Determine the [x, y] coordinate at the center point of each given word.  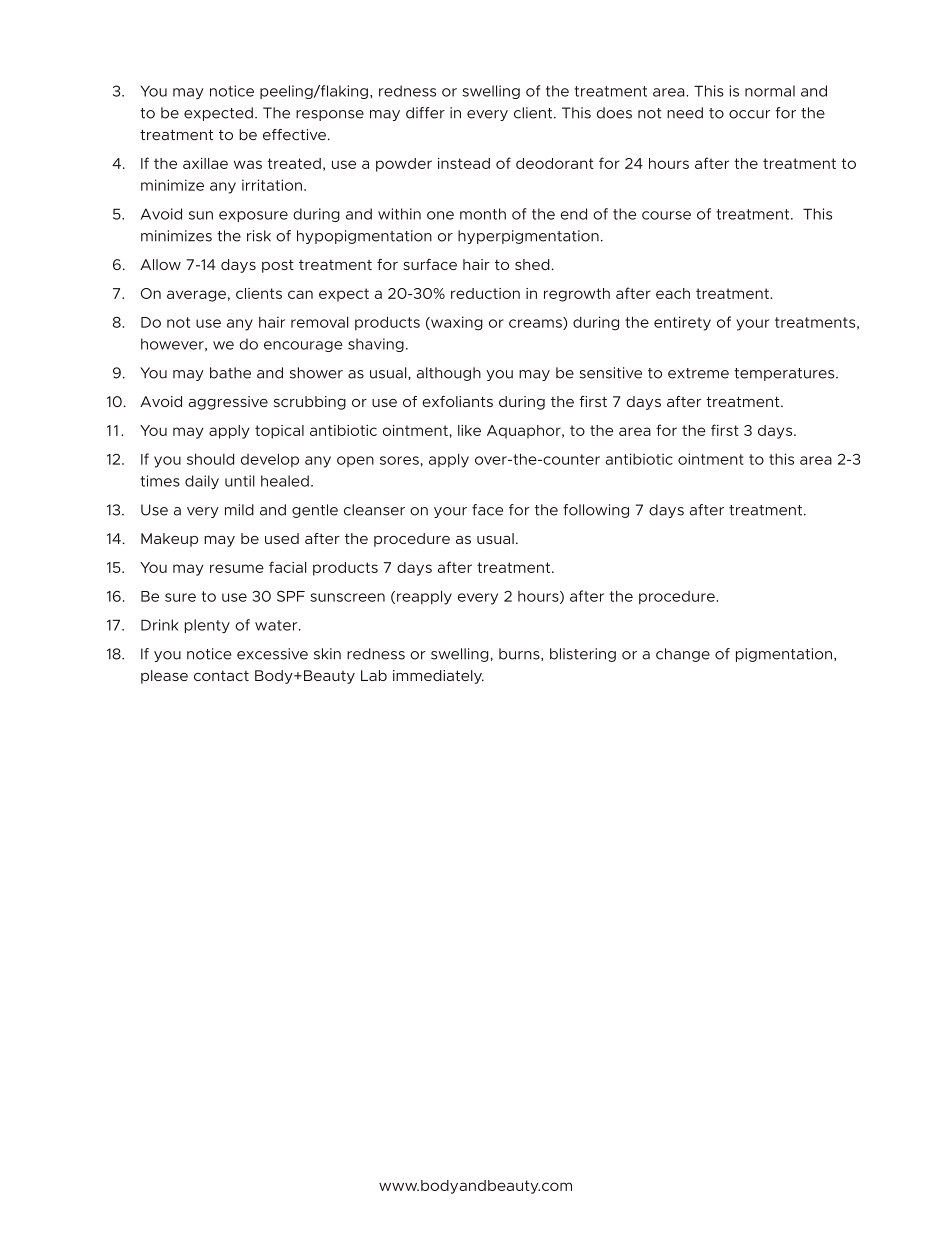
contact [221, 676]
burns [520, 654]
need [685, 113]
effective [294, 135]
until [240, 481]
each [673, 293]
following [596, 511]
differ [425, 113]
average [196, 296]
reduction [485, 293]
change [683, 655]
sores [399, 460]
